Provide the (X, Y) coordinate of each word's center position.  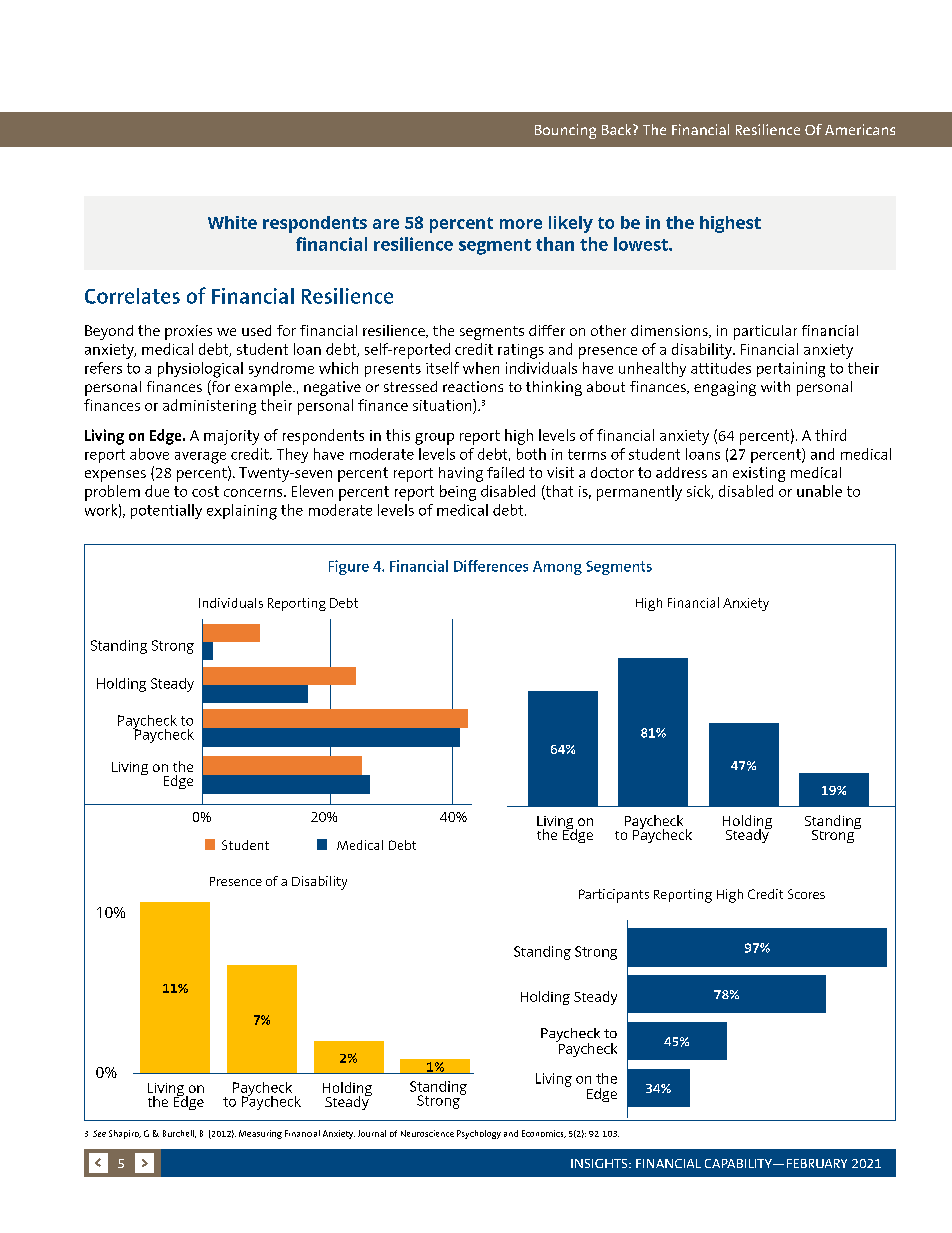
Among (557, 568)
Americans (860, 129)
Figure (349, 567)
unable (819, 491)
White (232, 222)
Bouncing (565, 131)
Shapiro (125, 1134)
